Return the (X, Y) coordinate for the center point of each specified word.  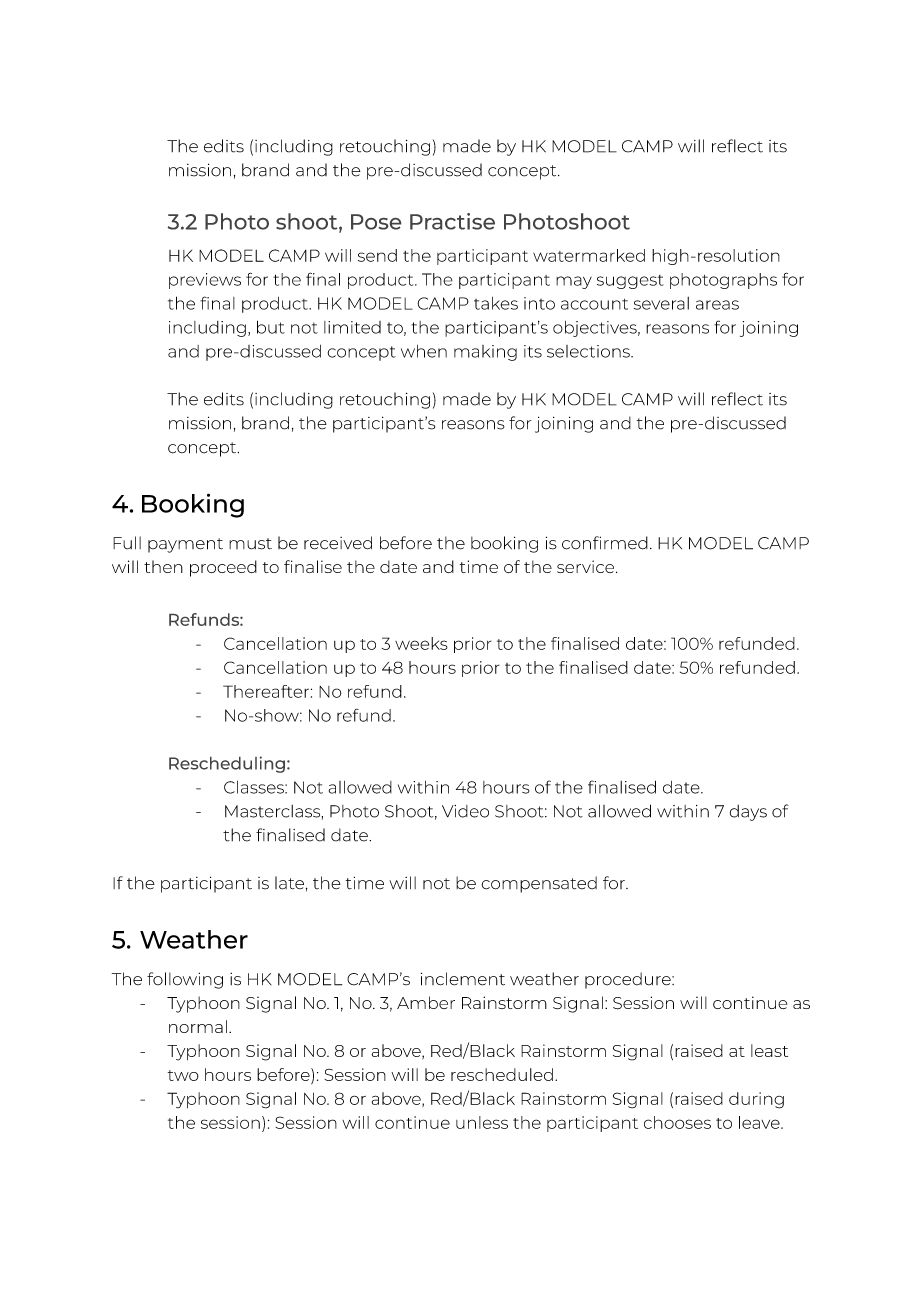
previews (205, 281)
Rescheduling (227, 764)
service (585, 566)
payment (185, 545)
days (748, 813)
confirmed (605, 543)
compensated (539, 884)
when (424, 351)
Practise (452, 221)
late (289, 883)
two (183, 1075)
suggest (630, 282)
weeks (421, 643)
